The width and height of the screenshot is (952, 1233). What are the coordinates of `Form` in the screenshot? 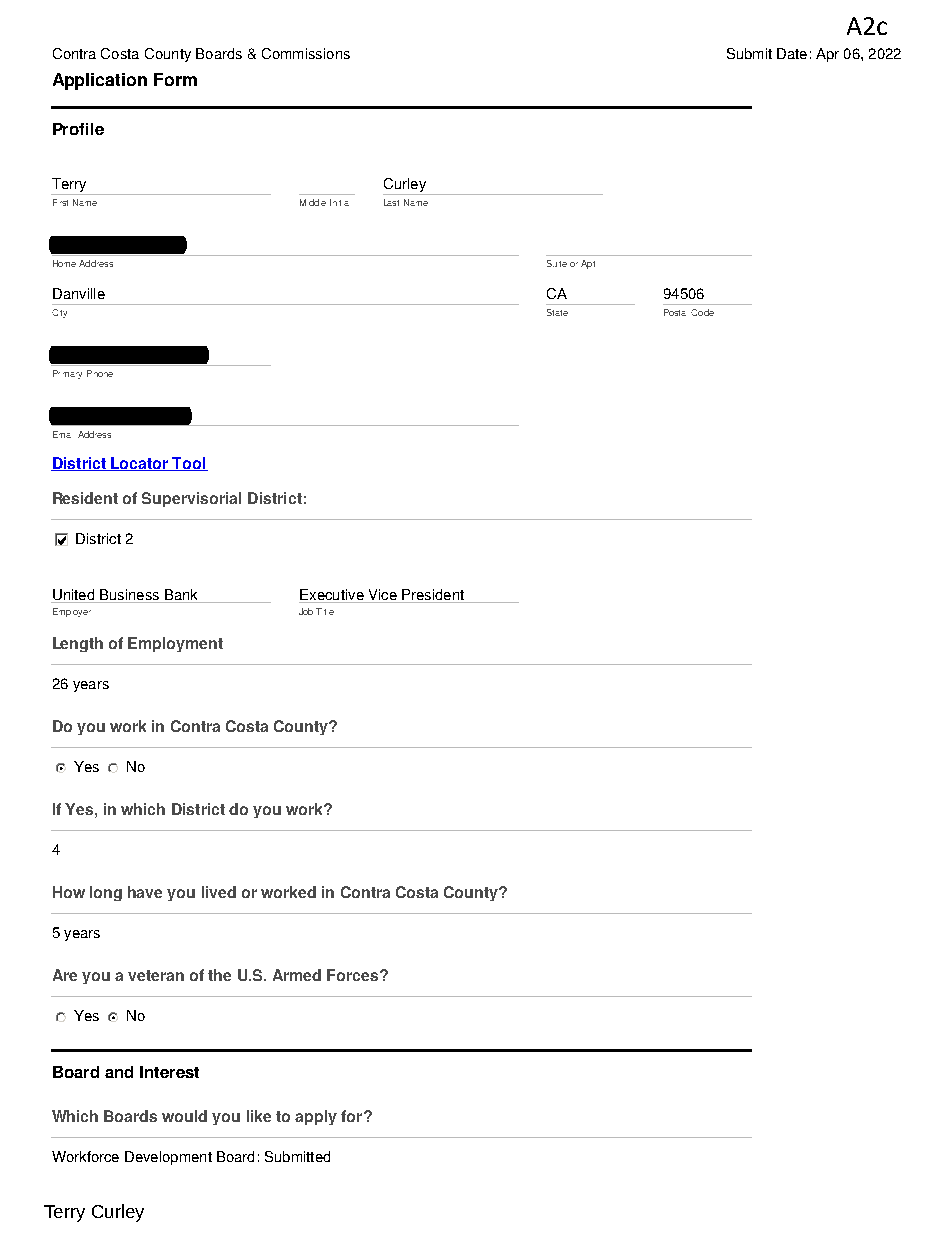 It's located at (175, 79).
